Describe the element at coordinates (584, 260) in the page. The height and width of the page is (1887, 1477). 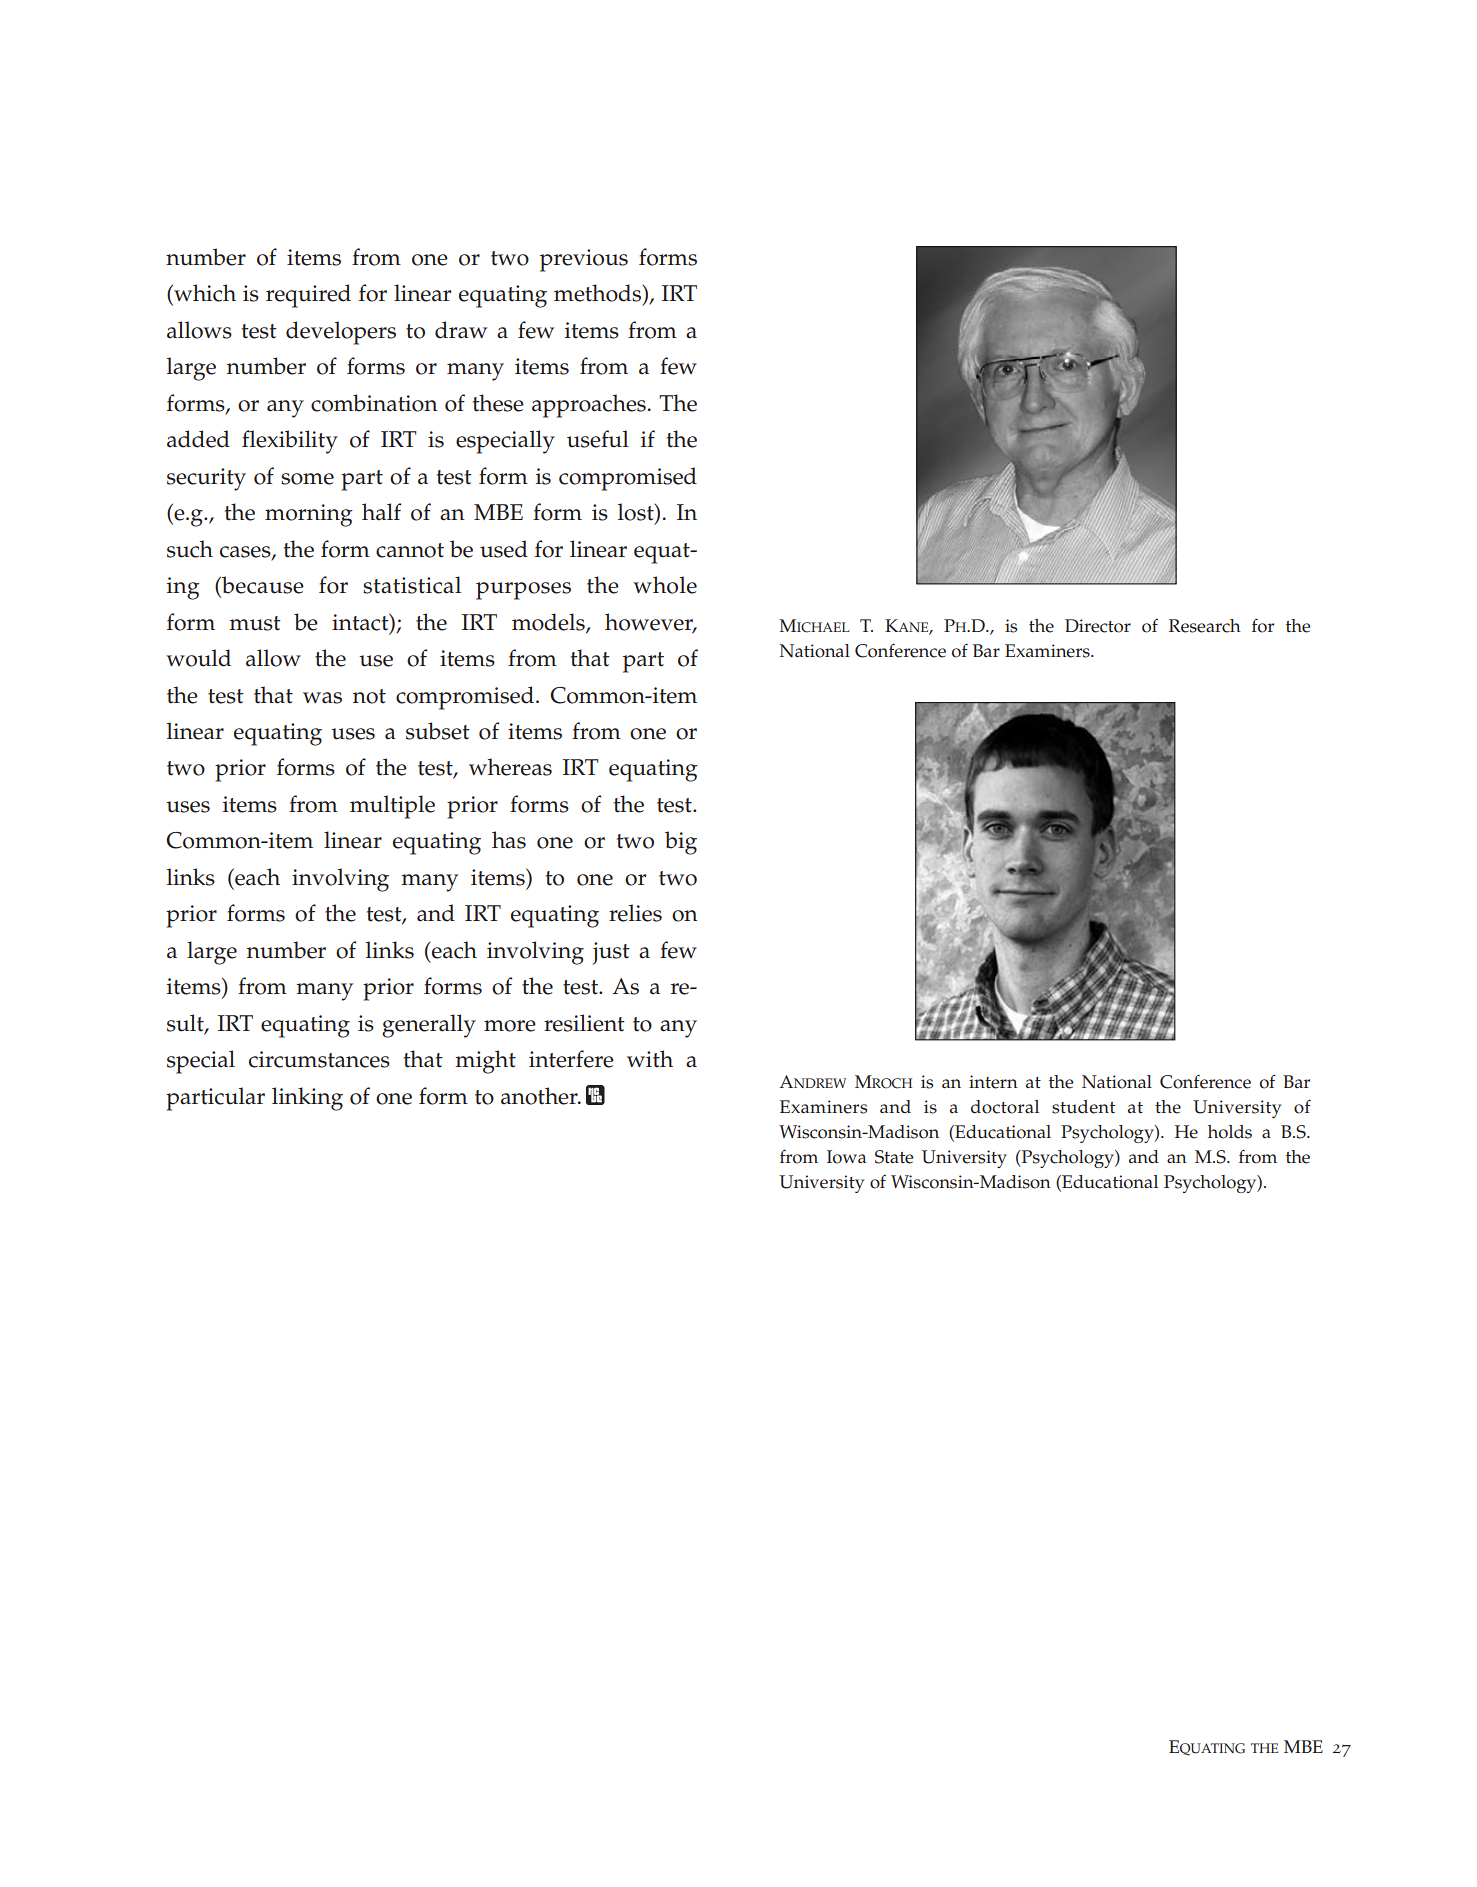
I see `previous` at that location.
